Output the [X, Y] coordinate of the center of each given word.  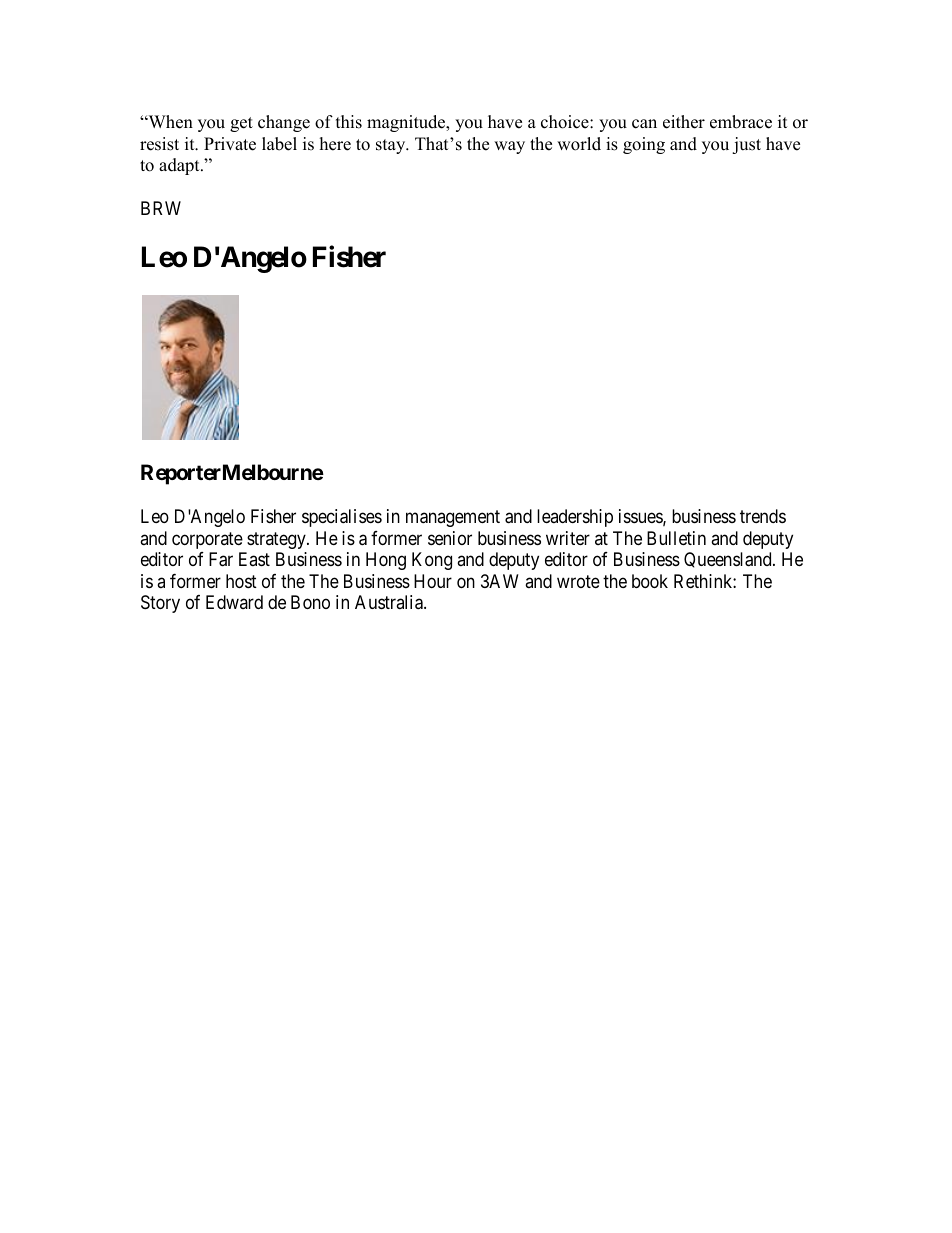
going [644, 145]
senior [450, 538]
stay [392, 146]
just [746, 145]
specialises [342, 518]
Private [230, 144]
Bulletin [676, 538]
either [684, 122]
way [509, 147]
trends [763, 516]
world [579, 144]
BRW [161, 208]
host [241, 581]
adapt [180, 166]
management [453, 518]
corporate [207, 540]
